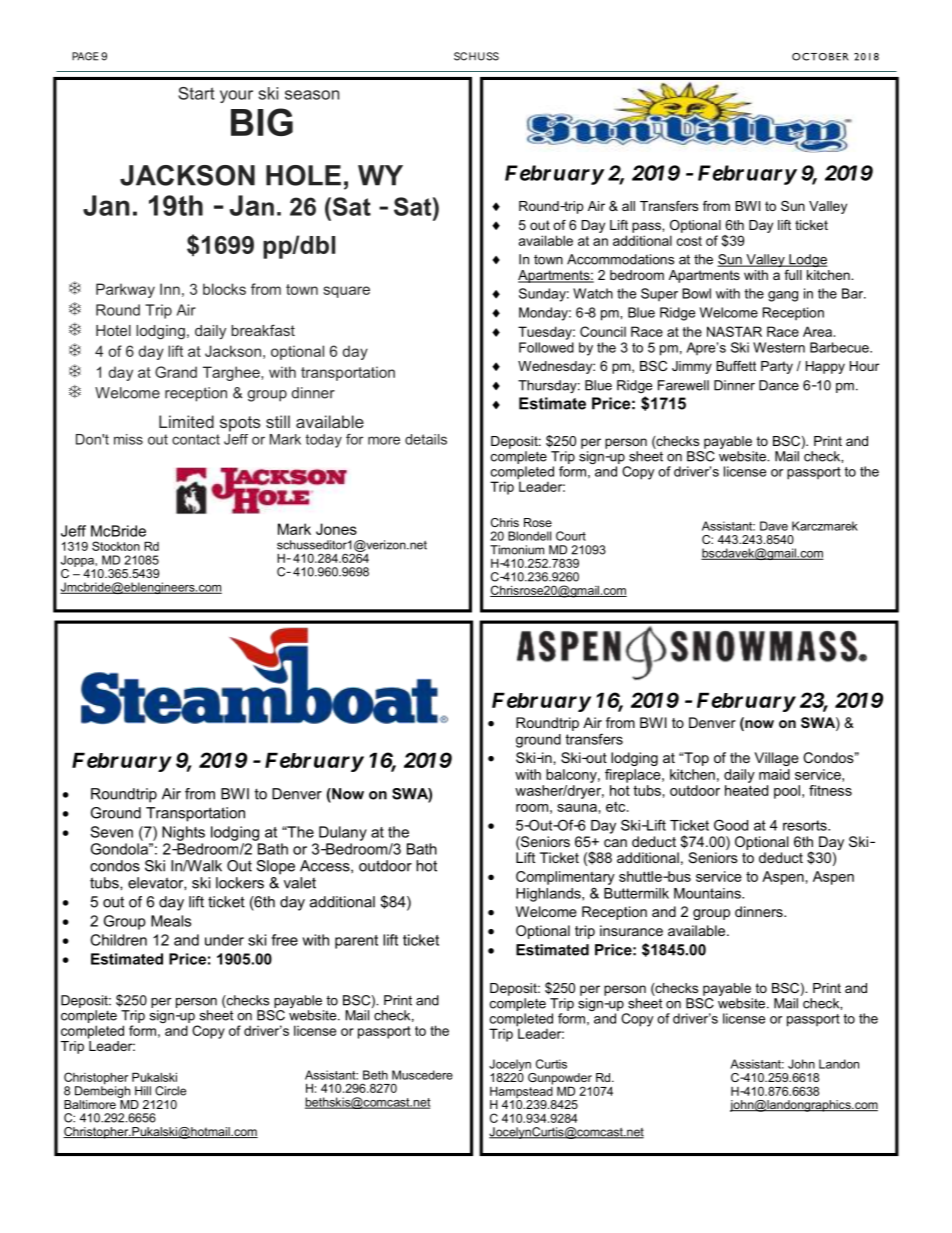 The height and width of the screenshot is (1233, 952). I want to click on season, so click(312, 95).
